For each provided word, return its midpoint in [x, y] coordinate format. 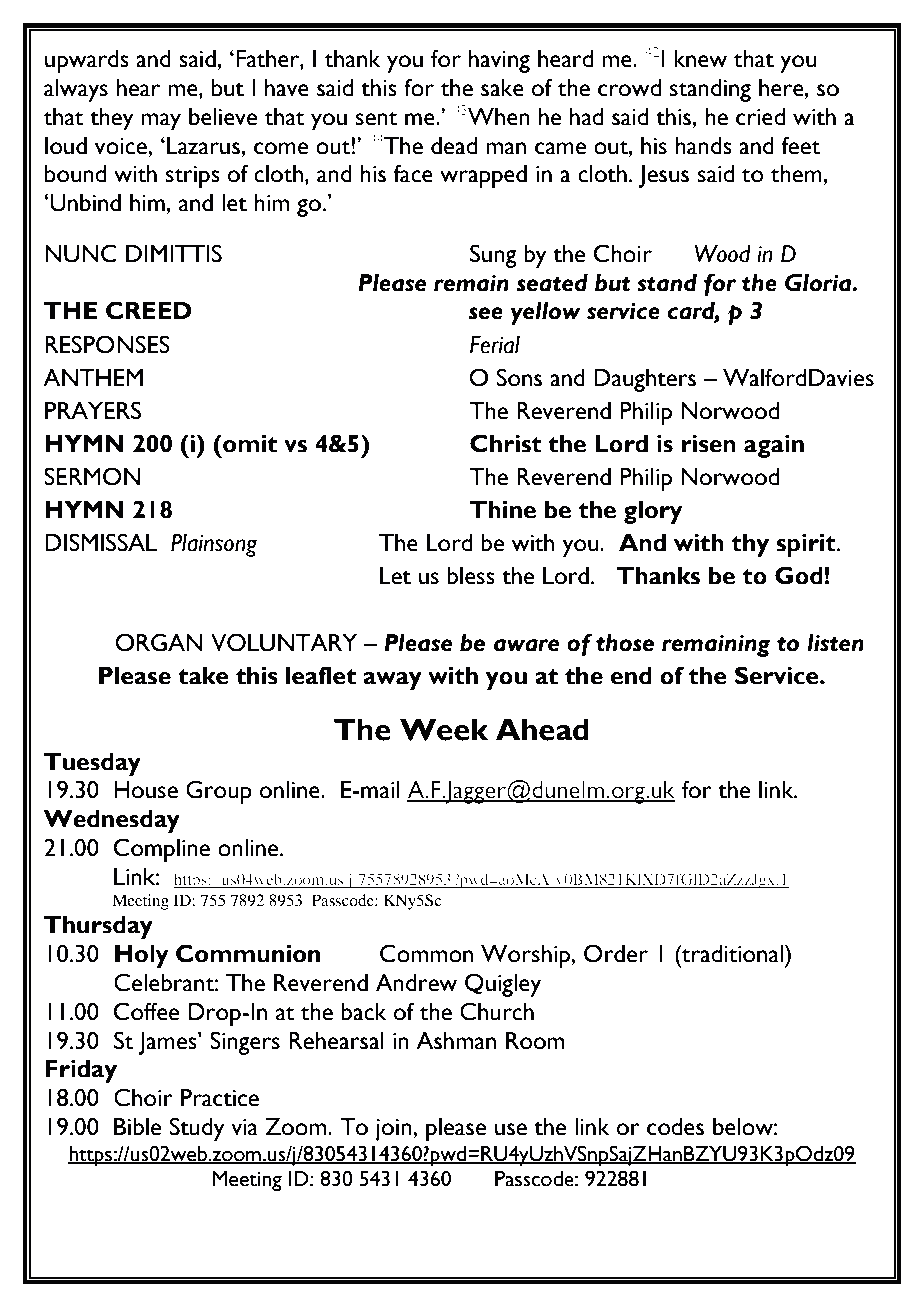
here [782, 88]
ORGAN [159, 642]
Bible [137, 1127]
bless [471, 576]
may [161, 121]
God [800, 575]
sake [502, 88]
